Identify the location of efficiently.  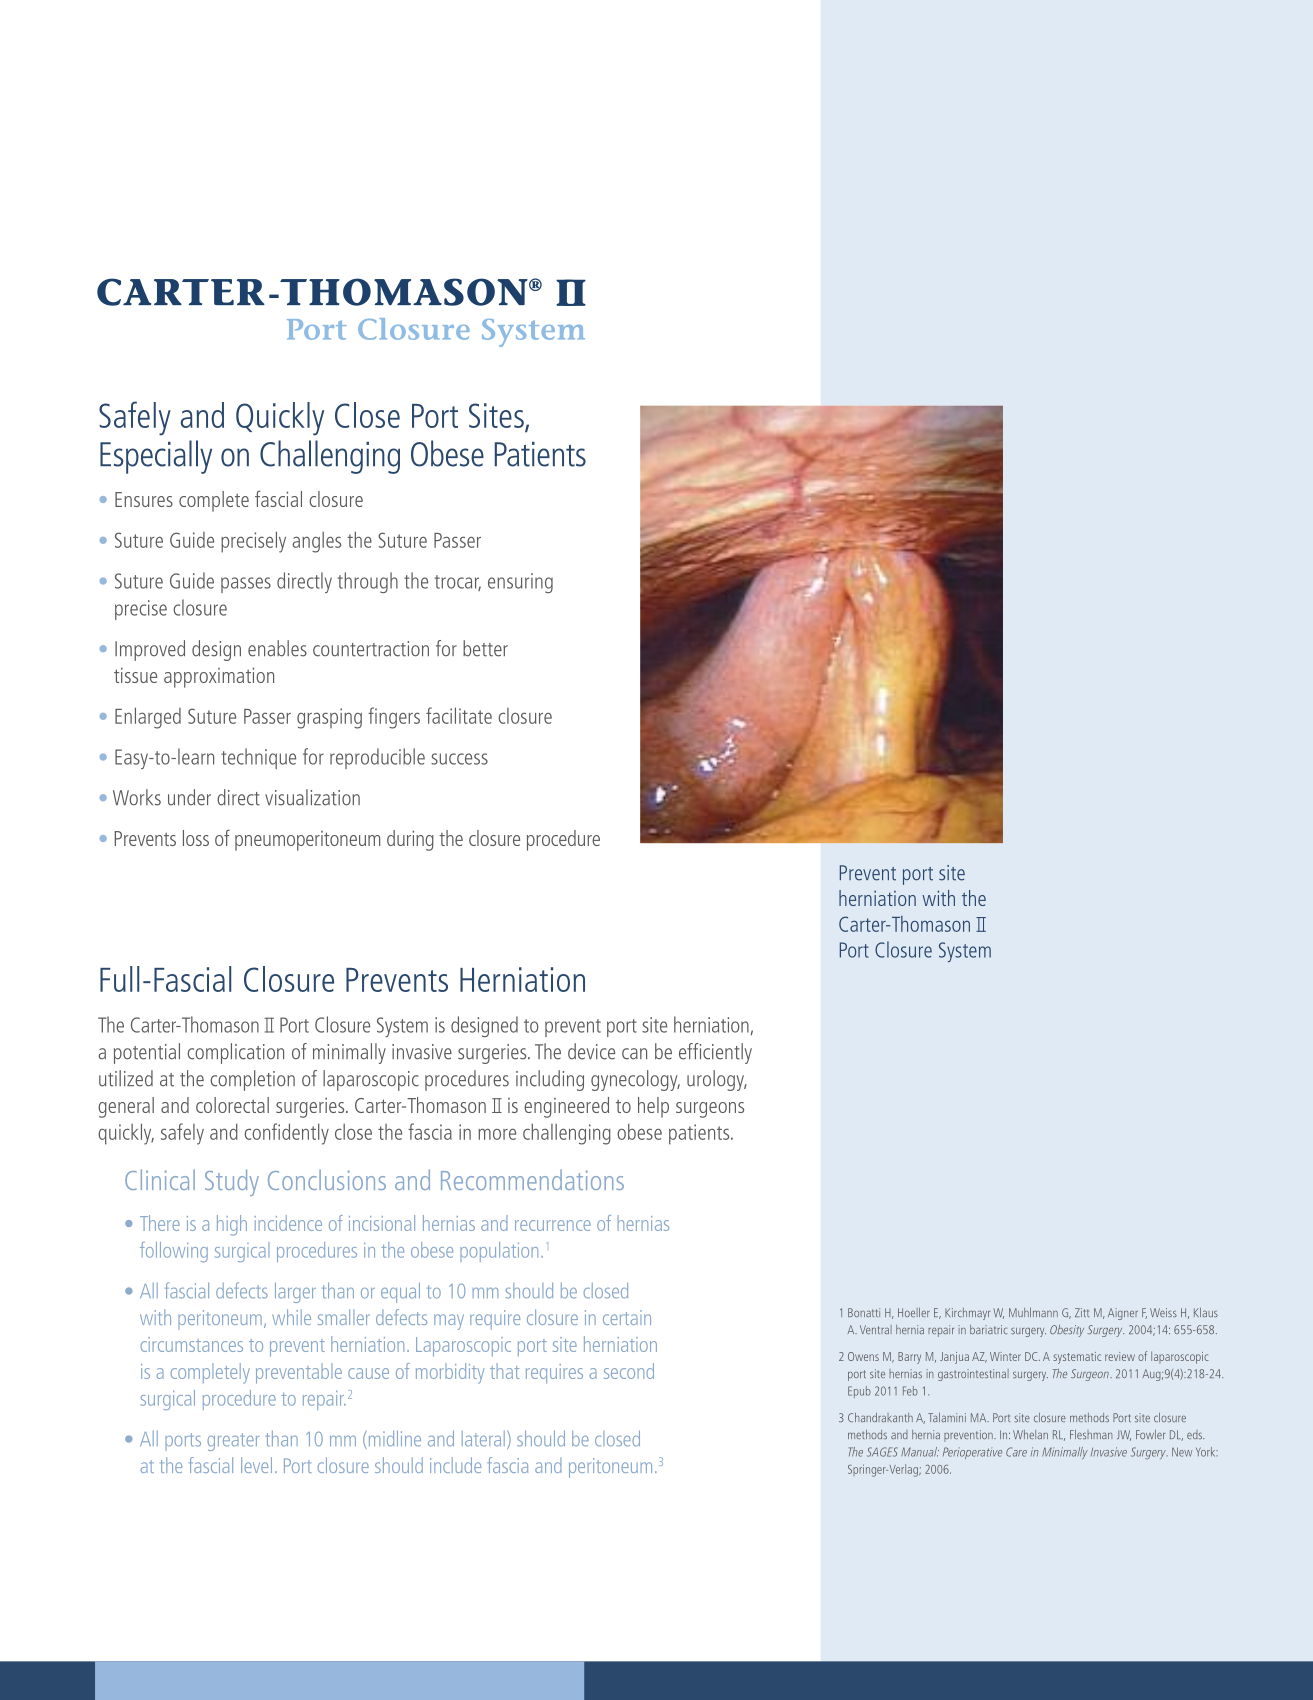
(715, 1053).
